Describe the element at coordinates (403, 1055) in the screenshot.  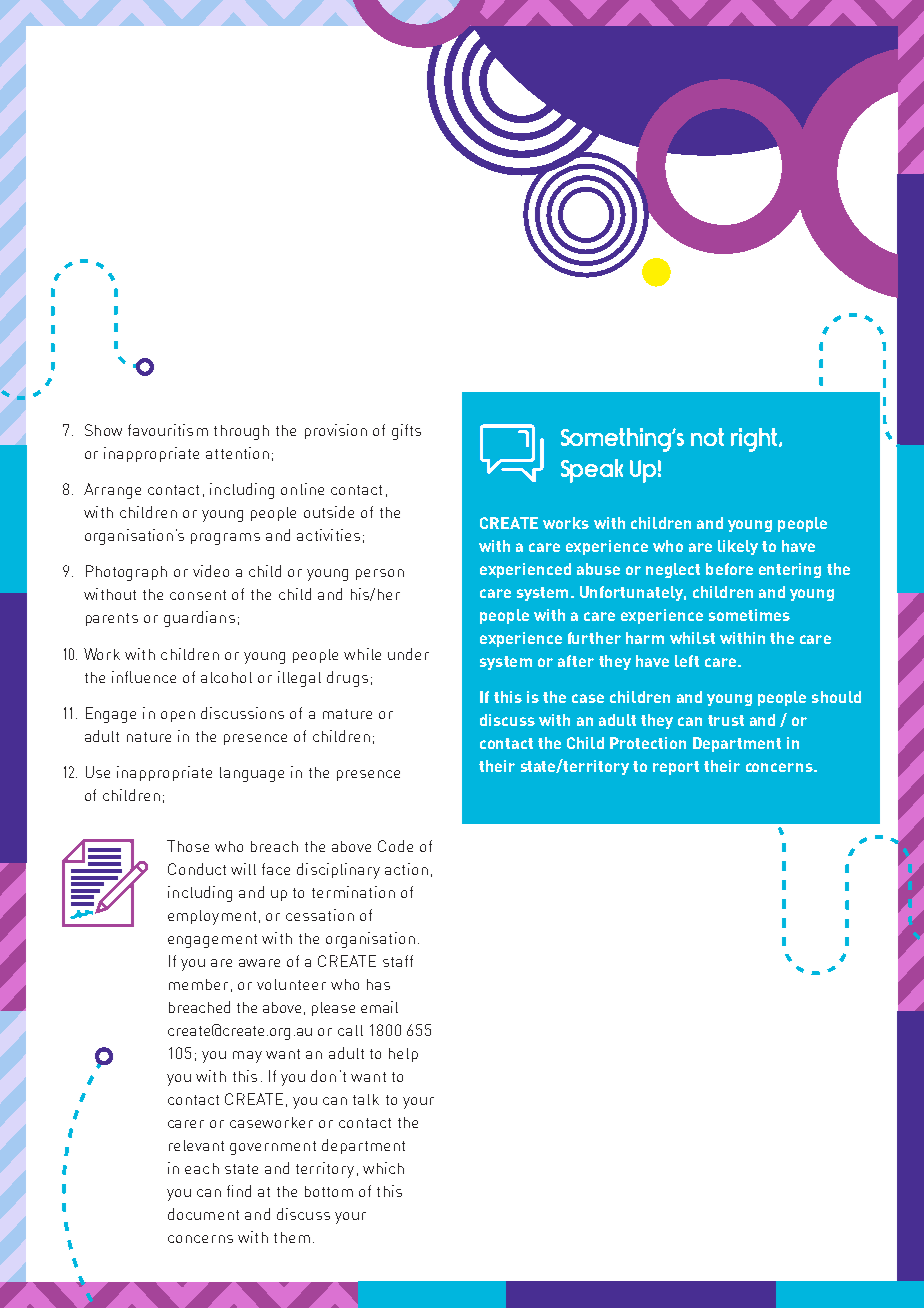
I see `help` at that location.
